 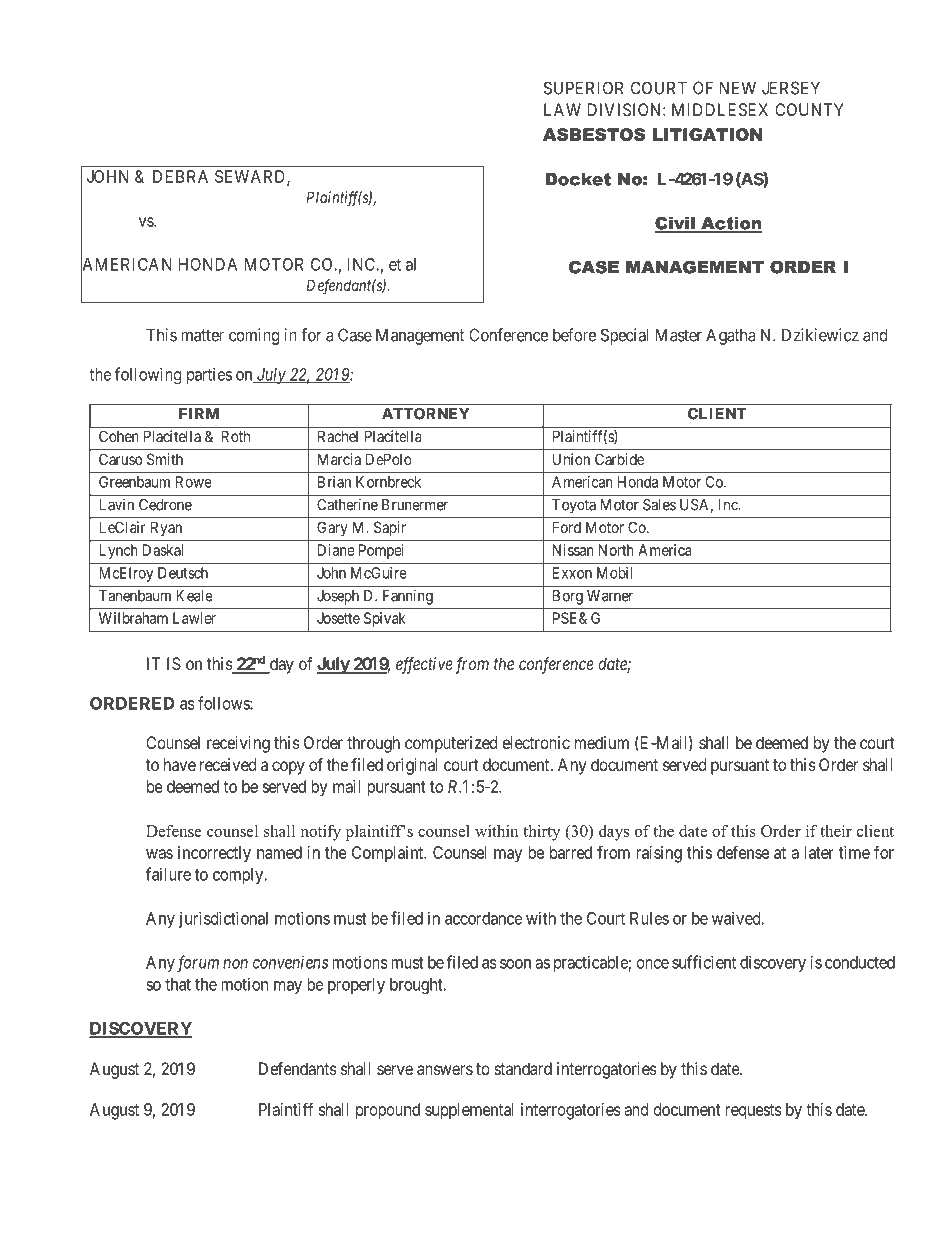 I want to click on that, so click(x=178, y=984).
